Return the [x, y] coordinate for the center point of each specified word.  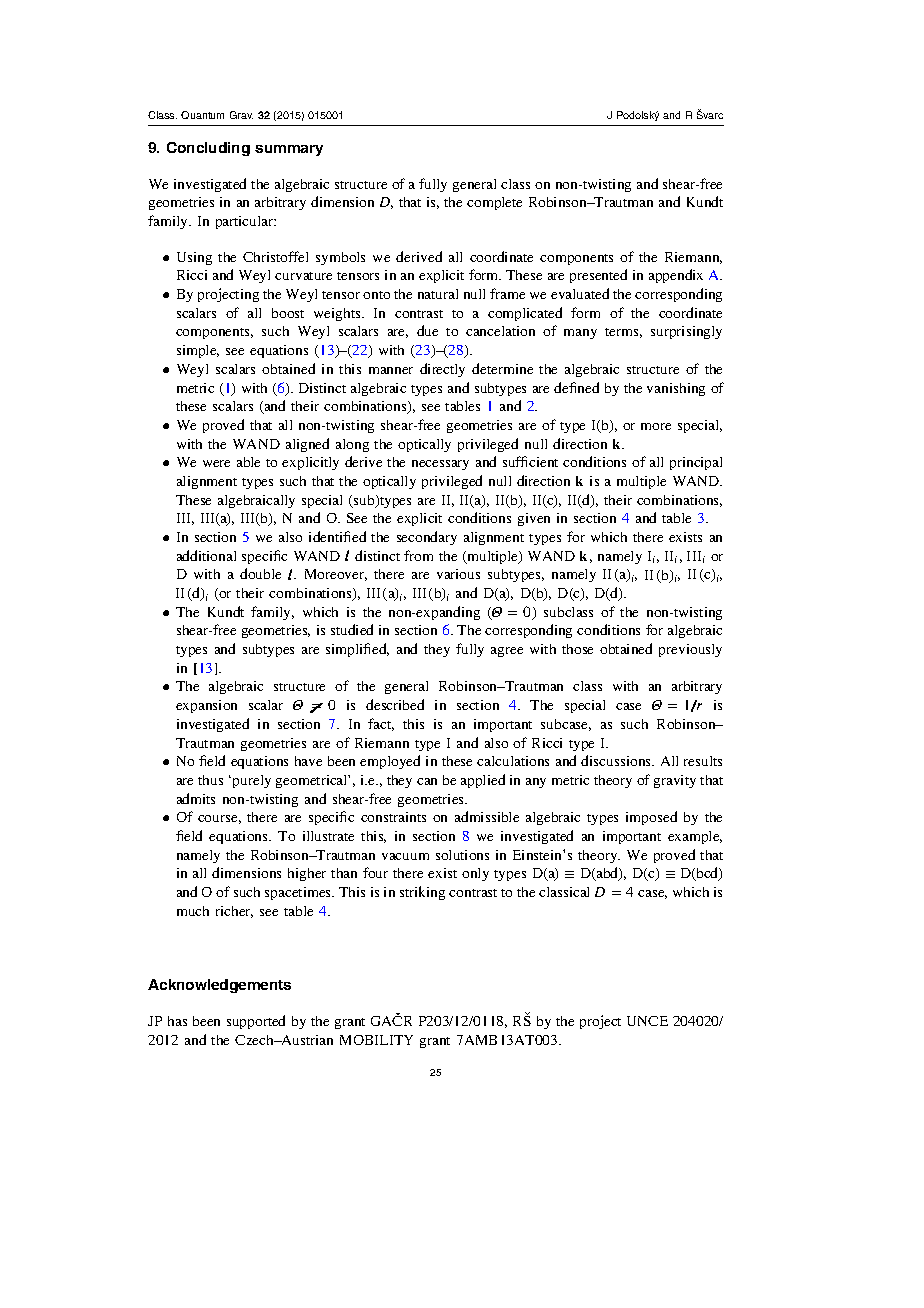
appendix [676, 276]
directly [442, 370]
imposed [651, 818]
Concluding [208, 149]
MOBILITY [376, 1040]
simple [198, 351]
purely [252, 781]
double [260, 573]
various [458, 574]
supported [256, 1022]
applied [483, 781]
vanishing [676, 389]
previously [690, 650]
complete [494, 203]
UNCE [647, 1021]
